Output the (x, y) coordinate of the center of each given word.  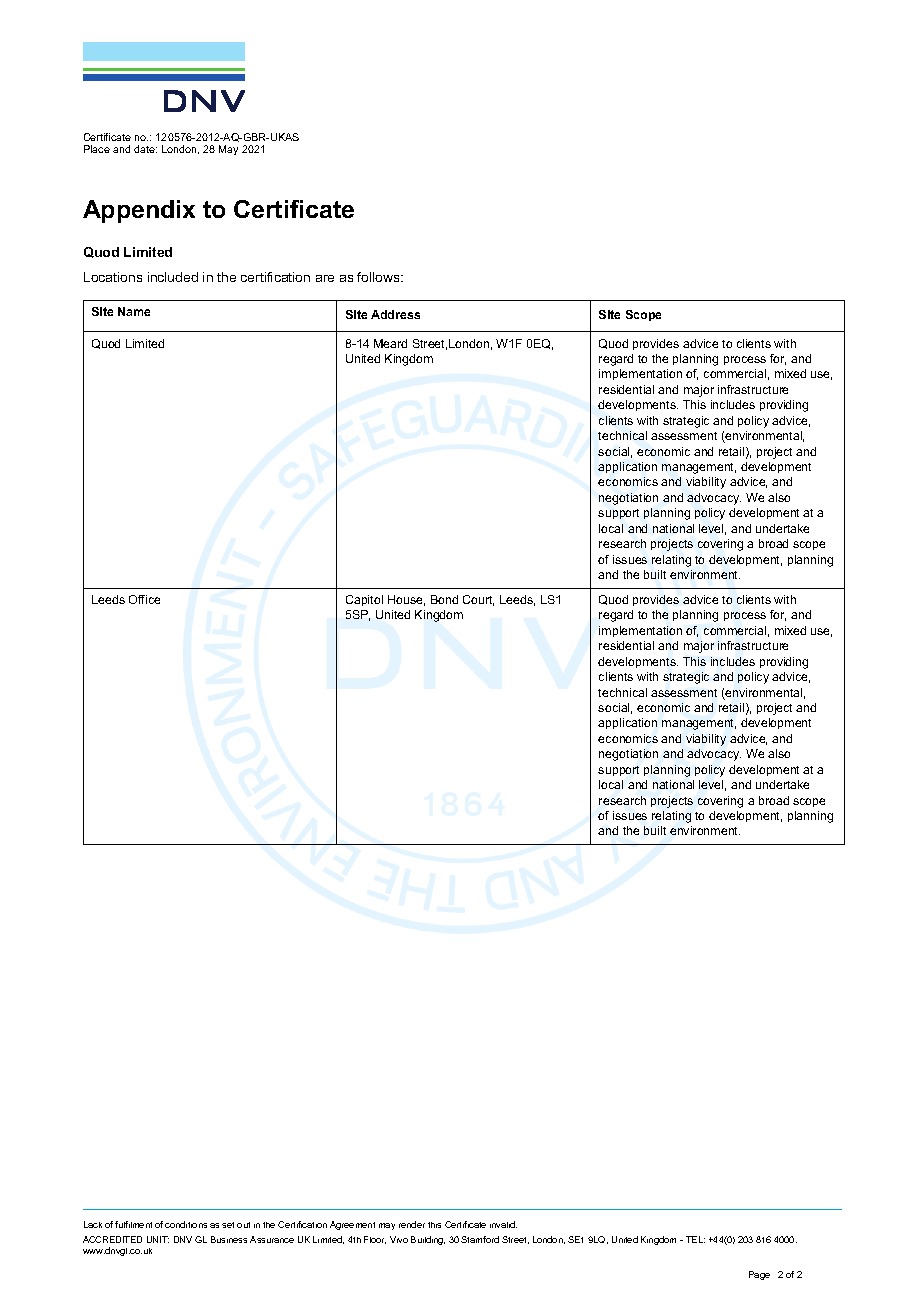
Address (395, 314)
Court (478, 600)
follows (379, 277)
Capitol (364, 600)
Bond (444, 599)
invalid (503, 1224)
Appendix (139, 211)
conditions (186, 1224)
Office (144, 599)
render (412, 1224)
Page (759, 1275)
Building (428, 1240)
